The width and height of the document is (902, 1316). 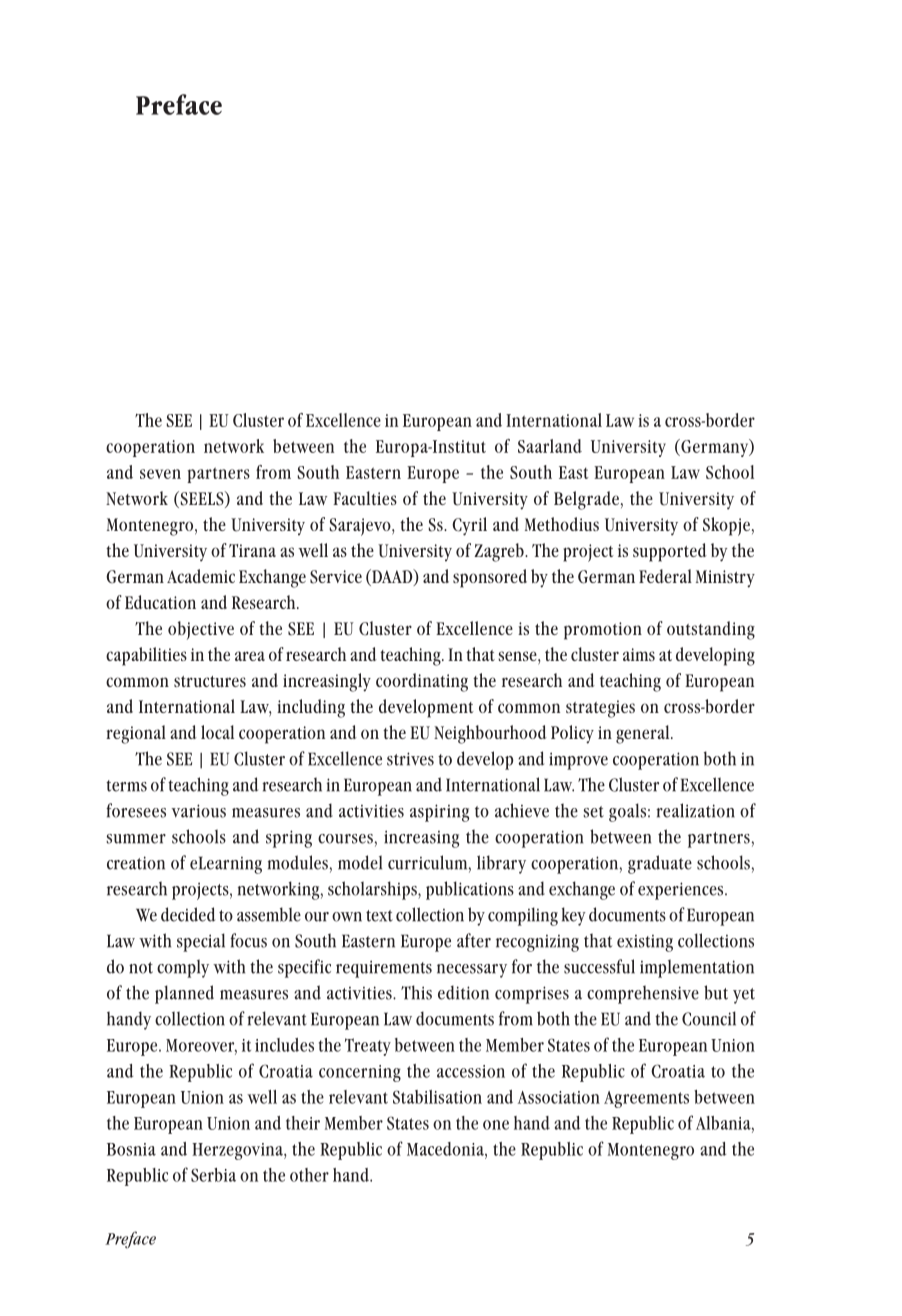 What do you see at coordinates (422, 682) in the document?
I see `coordinating` at bounding box center [422, 682].
